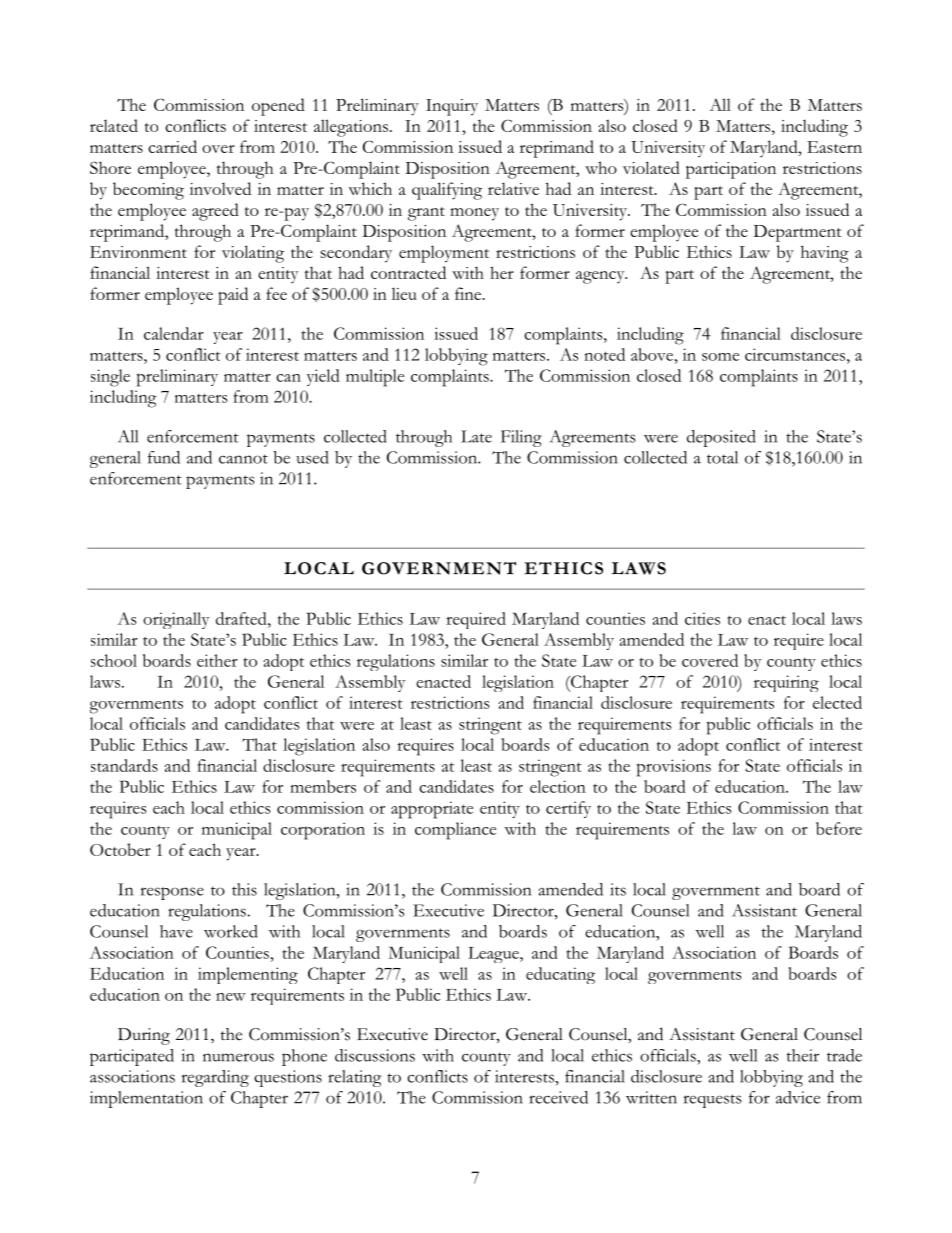 Image resolution: width=952 pixels, height=1233 pixels. Describe the element at coordinates (215, 1078) in the image. I see `regarding` at that location.
